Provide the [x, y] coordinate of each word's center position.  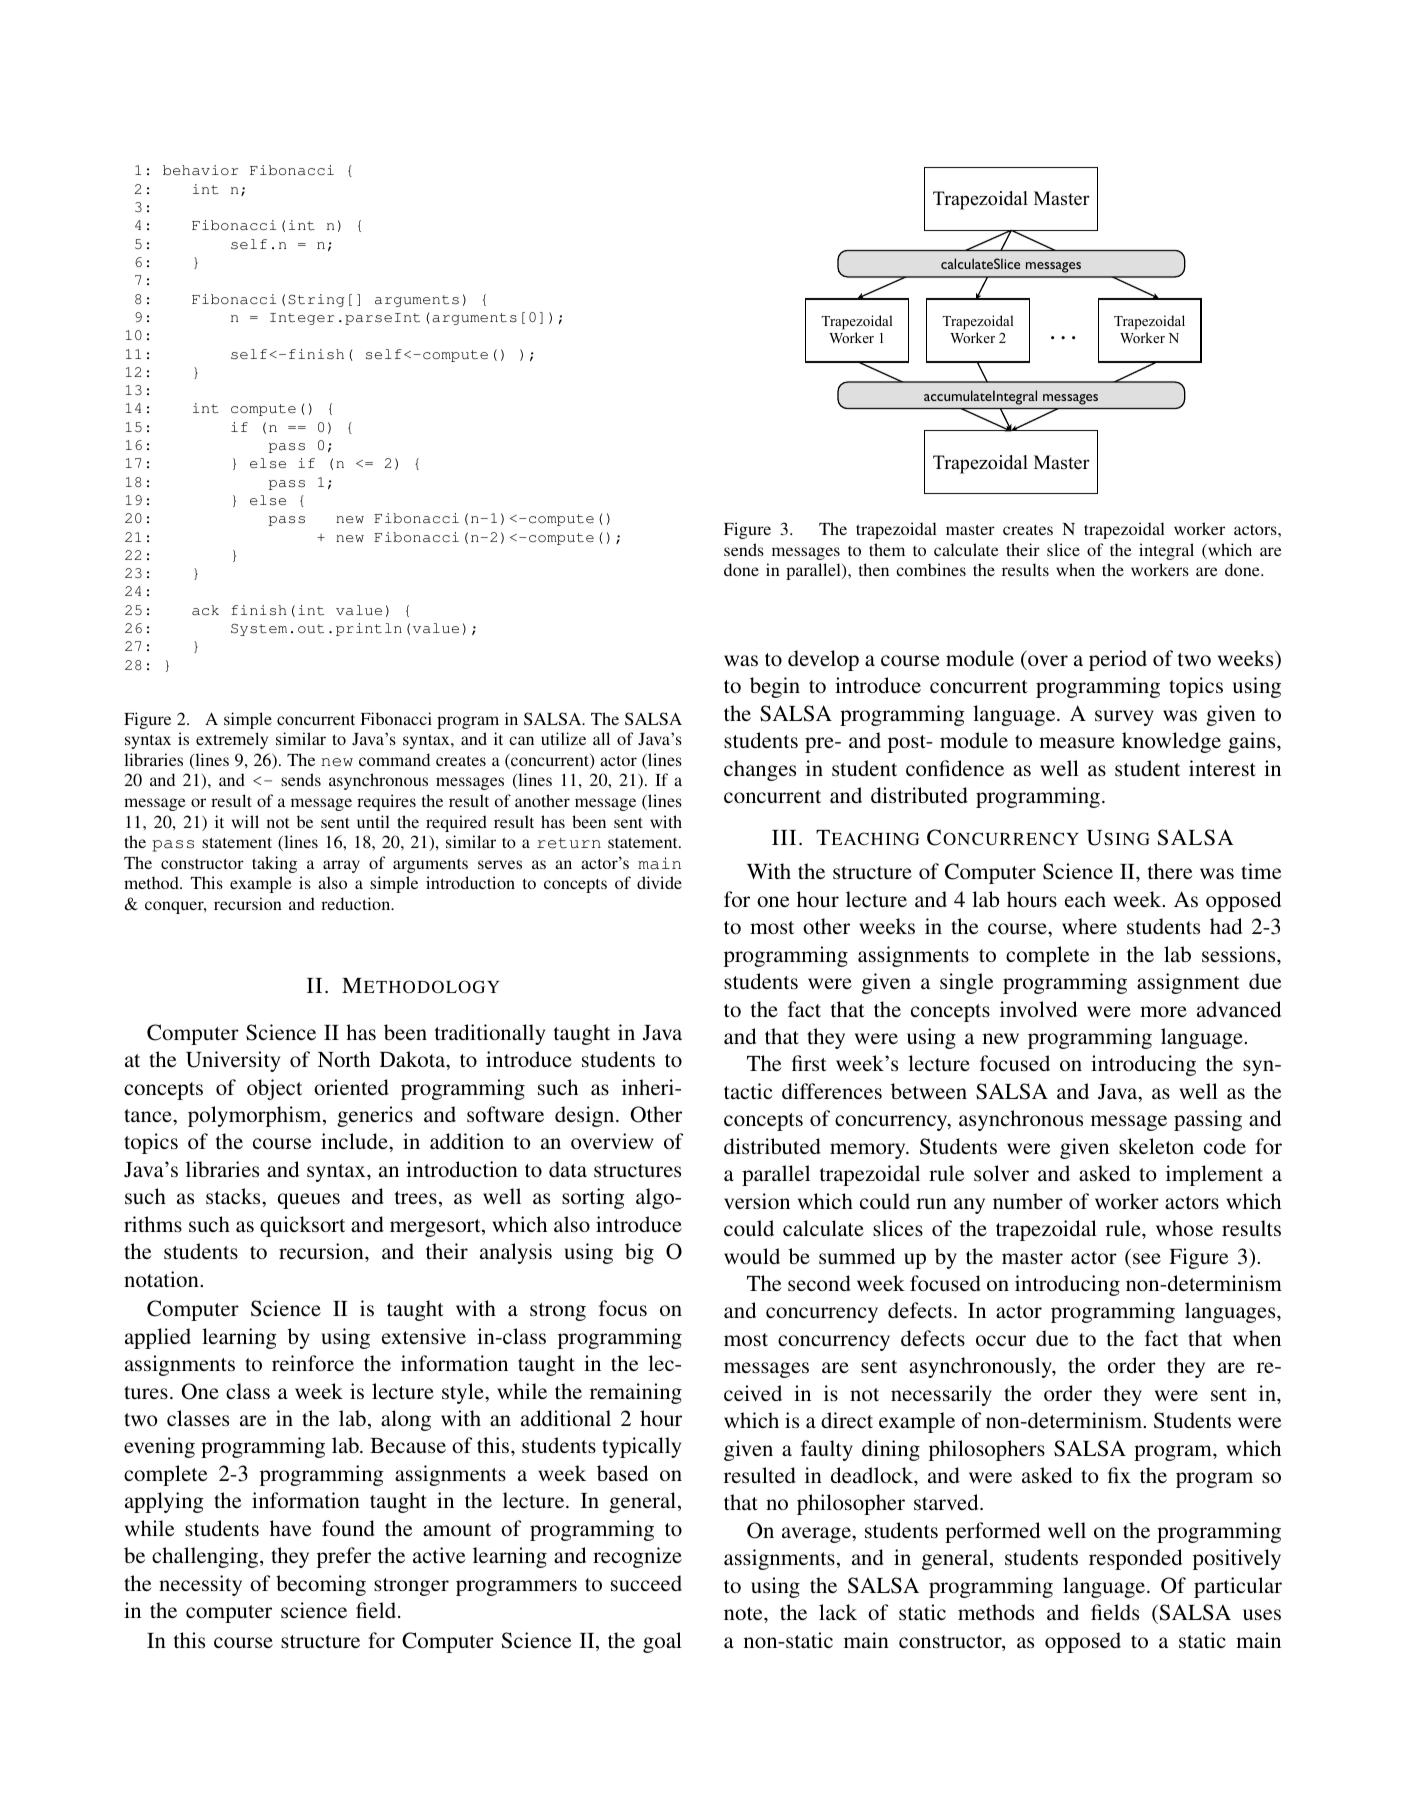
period [1118, 660]
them [887, 549]
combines [931, 569]
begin [775, 687]
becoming [321, 1585]
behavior [200, 170]
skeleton [1156, 1146]
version [757, 1201]
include [355, 1141]
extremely [232, 740]
